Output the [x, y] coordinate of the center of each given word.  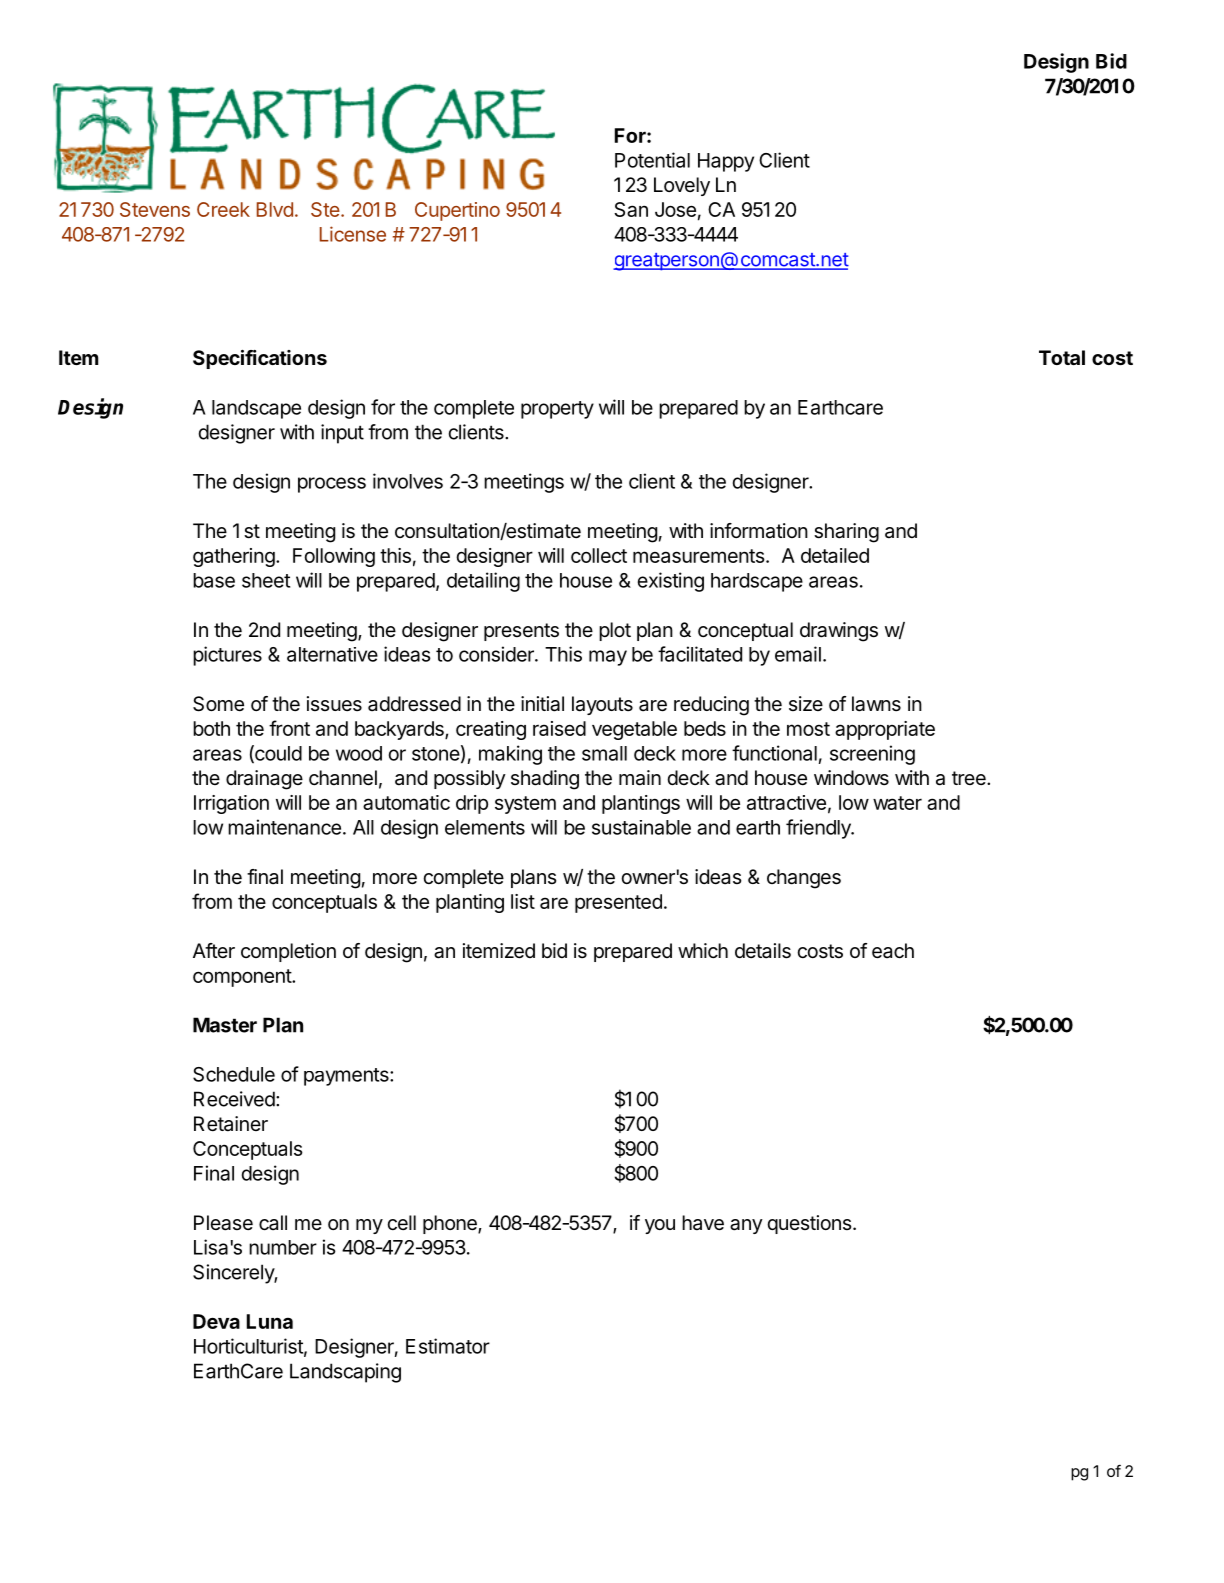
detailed [835, 555]
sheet [266, 580]
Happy [726, 162]
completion [288, 952]
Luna [270, 1321]
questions [809, 1224]
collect [599, 555]
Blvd [275, 209]
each [893, 951]
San [631, 209]
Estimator [448, 1346]
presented [618, 903]
